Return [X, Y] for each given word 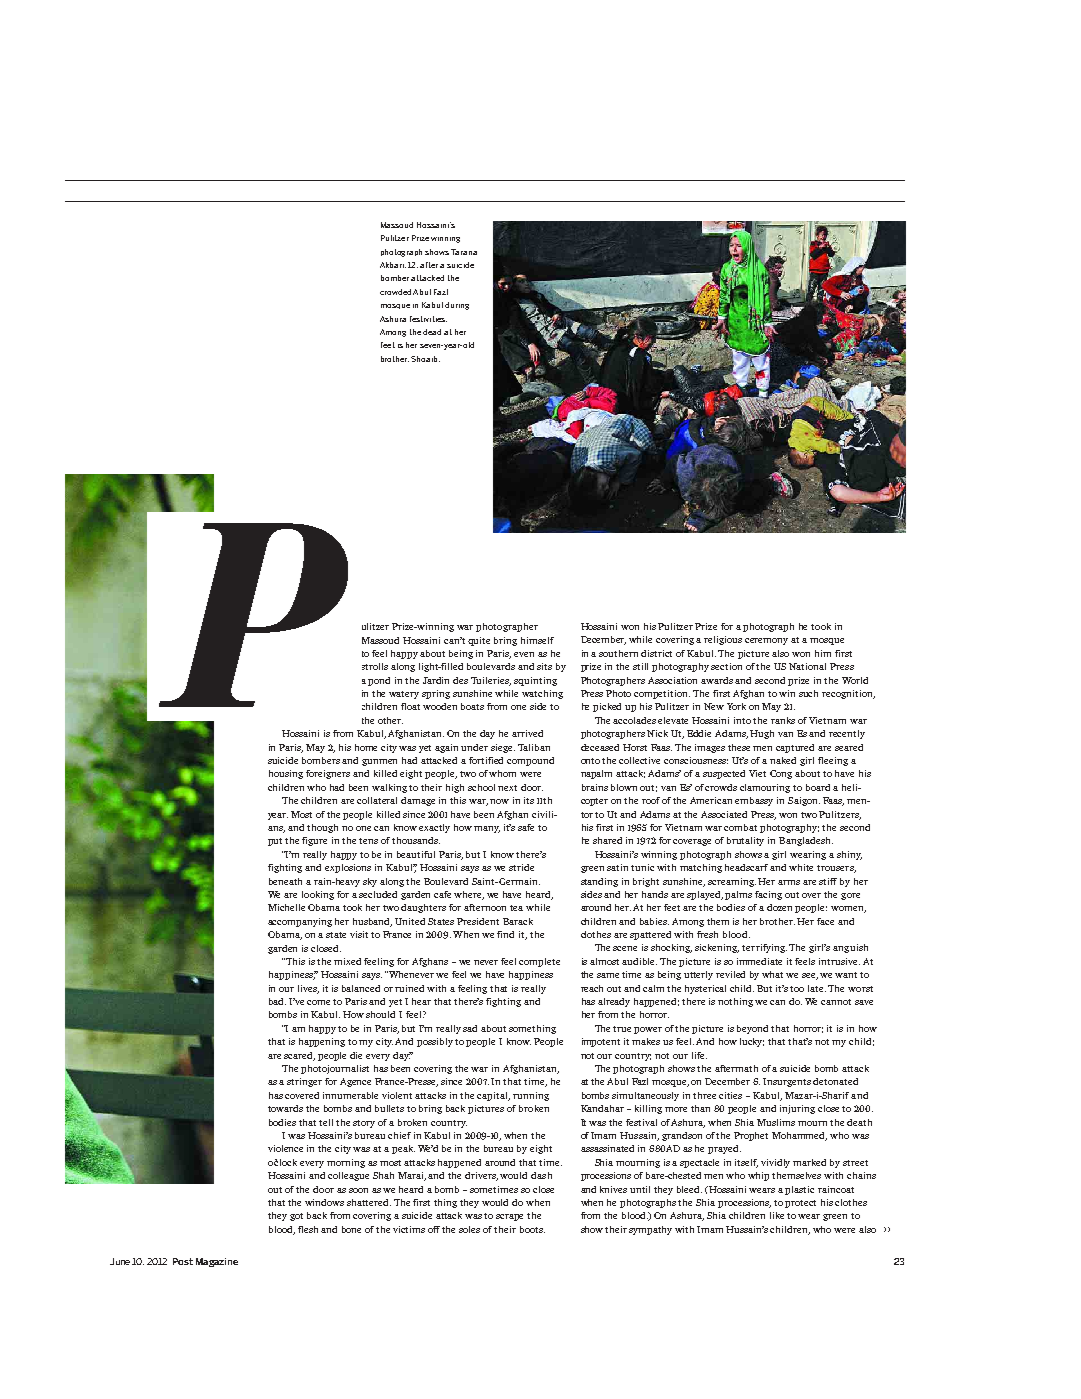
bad [277, 1001]
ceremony [766, 641]
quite [479, 641]
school [483, 787]
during [457, 306]
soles [469, 1229]
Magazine [217, 1262]
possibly [435, 1042]
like [777, 1215]
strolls [375, 666]
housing [286, 774]
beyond [752, 1029]
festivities [428, 319]
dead [432, 332]
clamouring [765, 788]
